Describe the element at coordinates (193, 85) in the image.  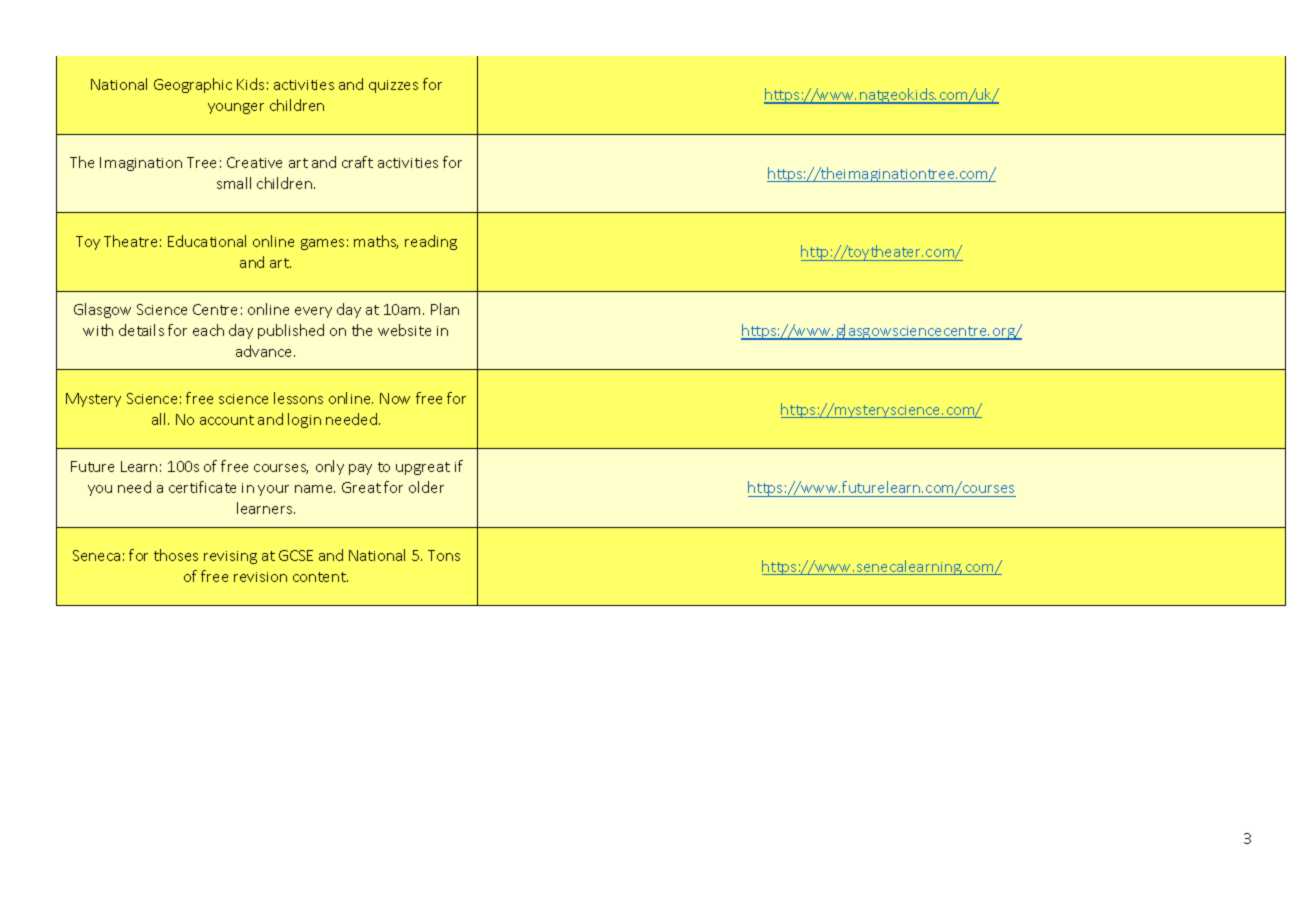
I see `Geographic` at that location.
